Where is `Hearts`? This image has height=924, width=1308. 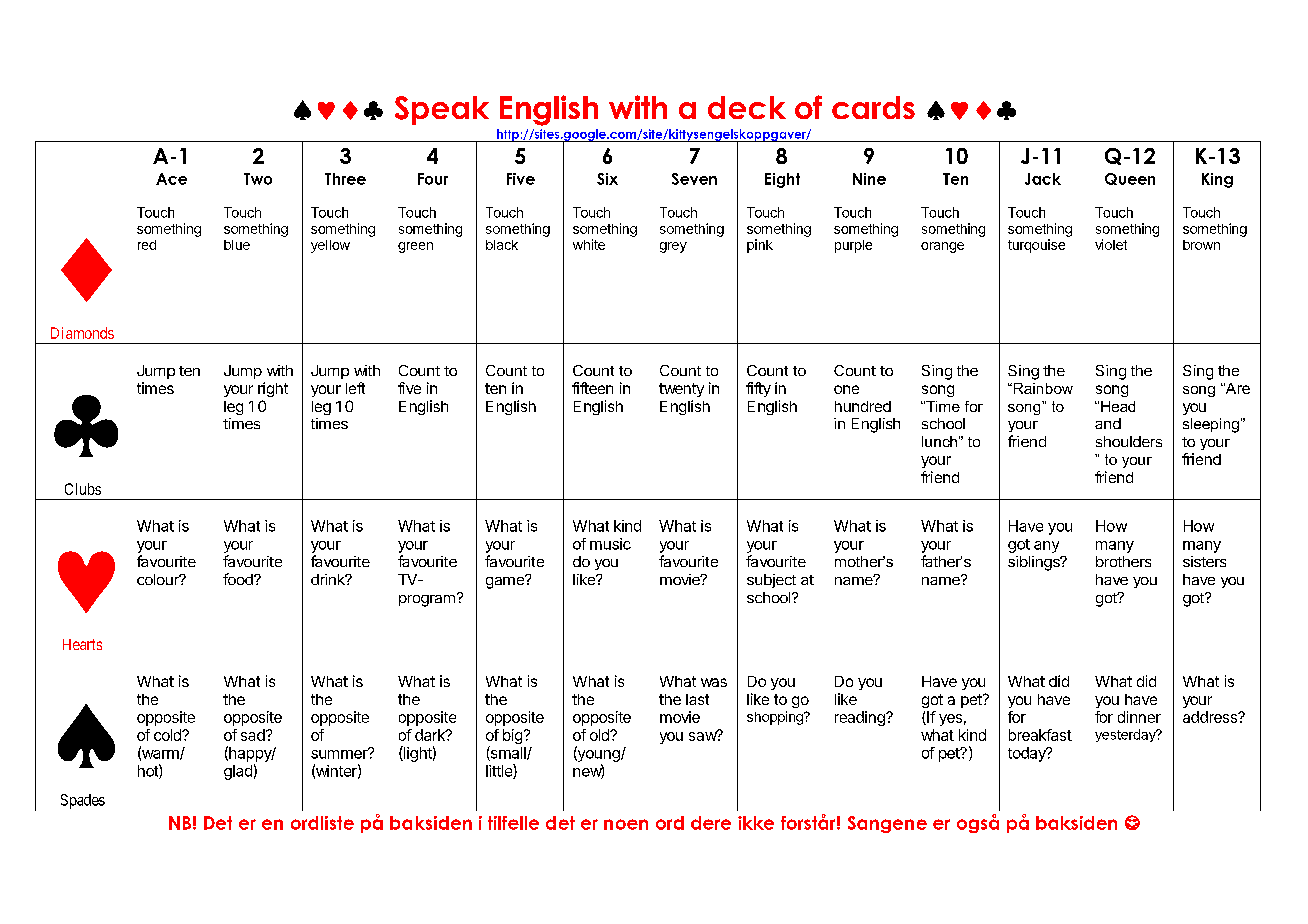 Hearts is located at coordinates (82, 644).
